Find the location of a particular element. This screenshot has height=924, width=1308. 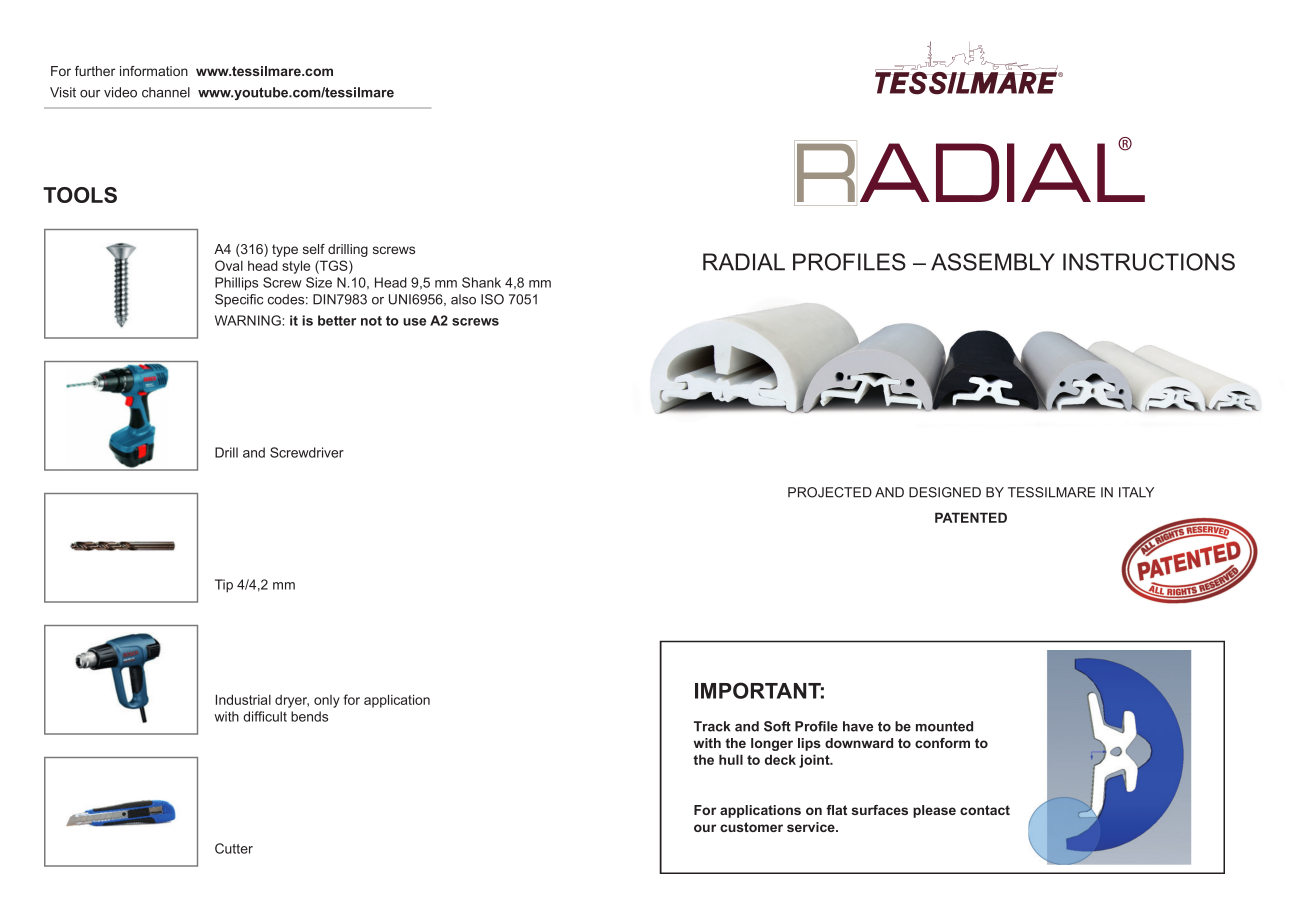

PATENTED is located at coordinates (971, 517).
